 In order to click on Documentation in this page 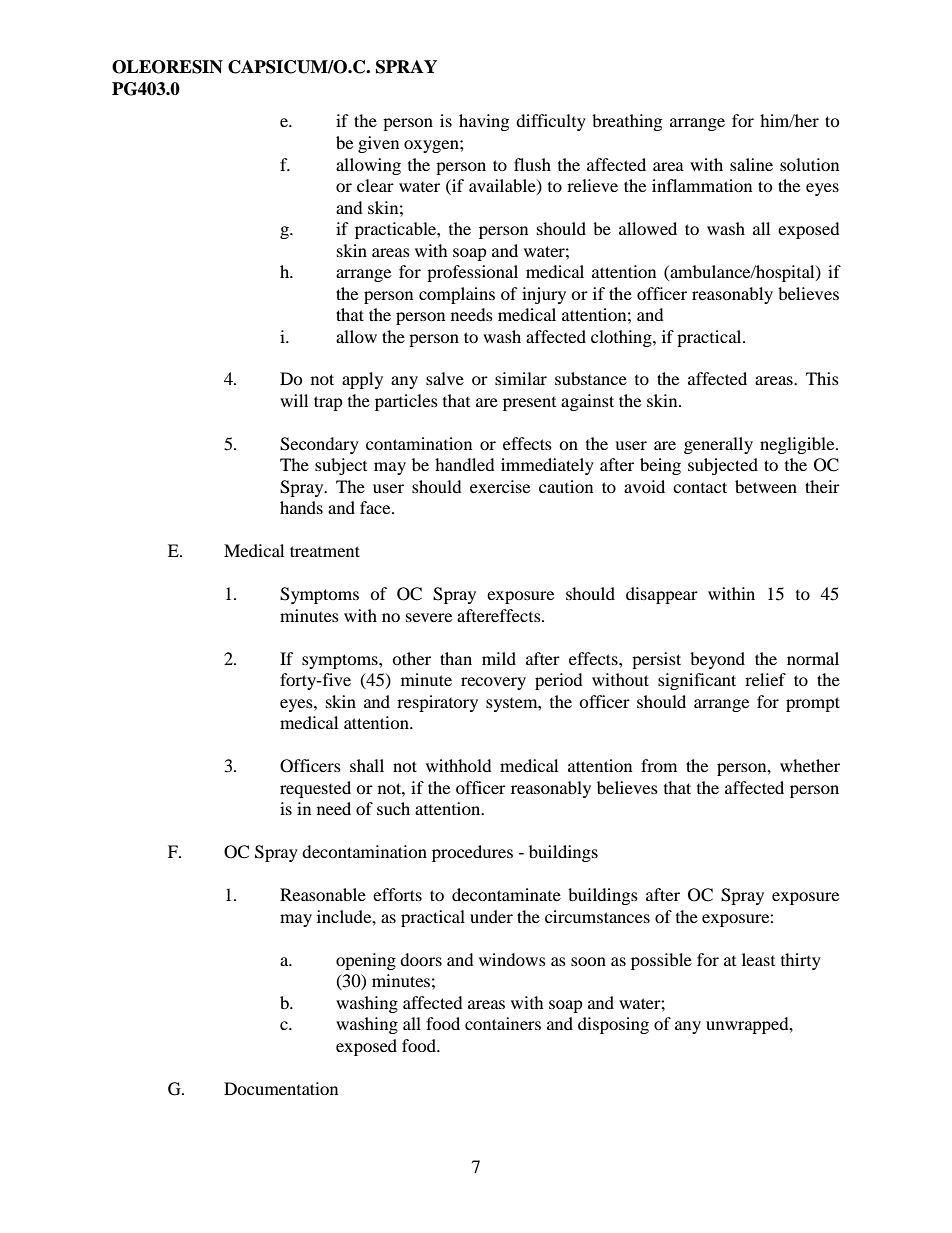, I will do `click(281, 1088)`.
